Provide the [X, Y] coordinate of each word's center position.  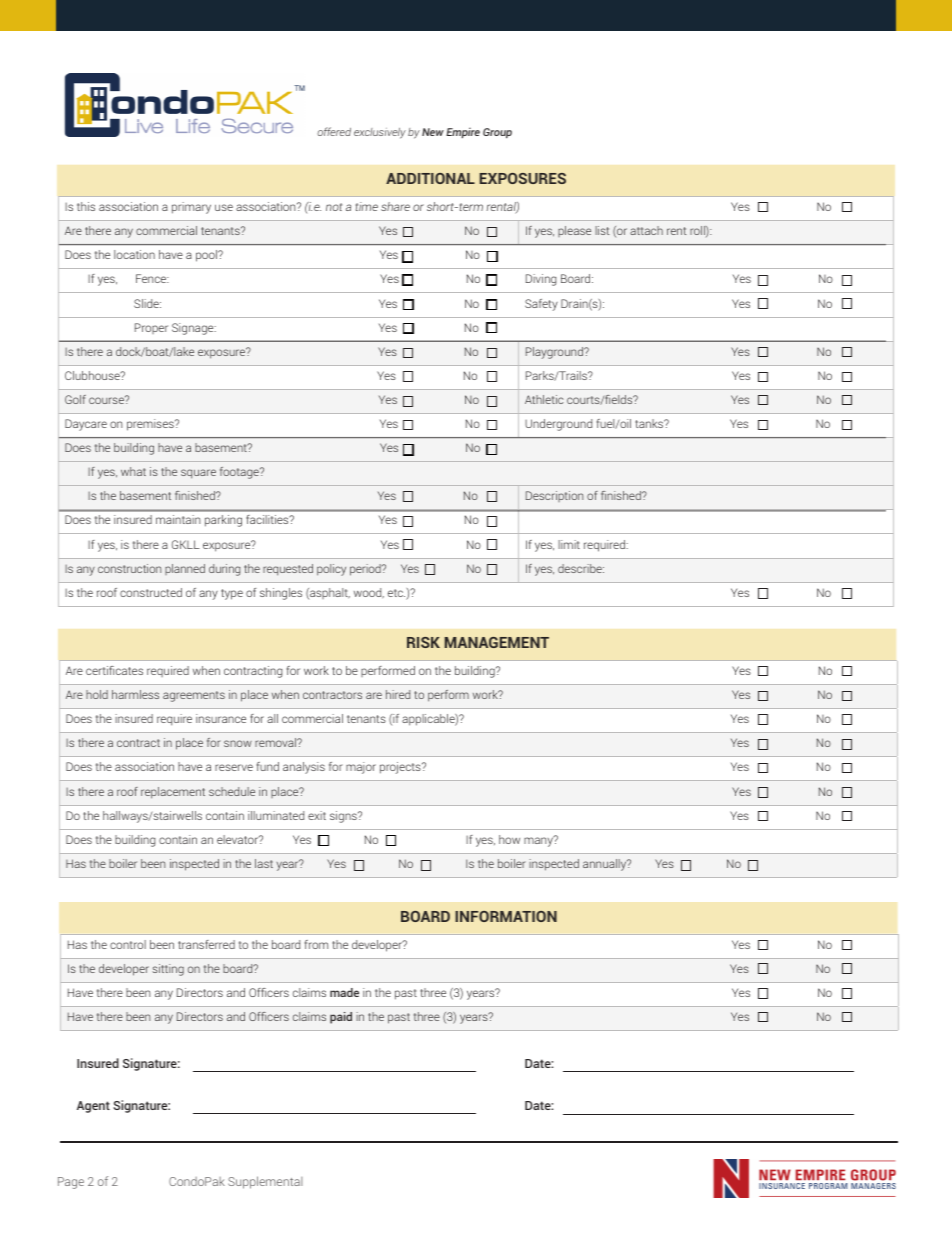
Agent [93, 1107]
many [539, 841]
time [367, 206]
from [316, 944]
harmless [135, 694]
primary [191, 208]
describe [581, 568]
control [128, 944]
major [361, 768]
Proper [151, 328]
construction [129, 568]
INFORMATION [506, 916]
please [574, 231]
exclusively [380, 133]
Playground [556, 353]
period [366, 570]
